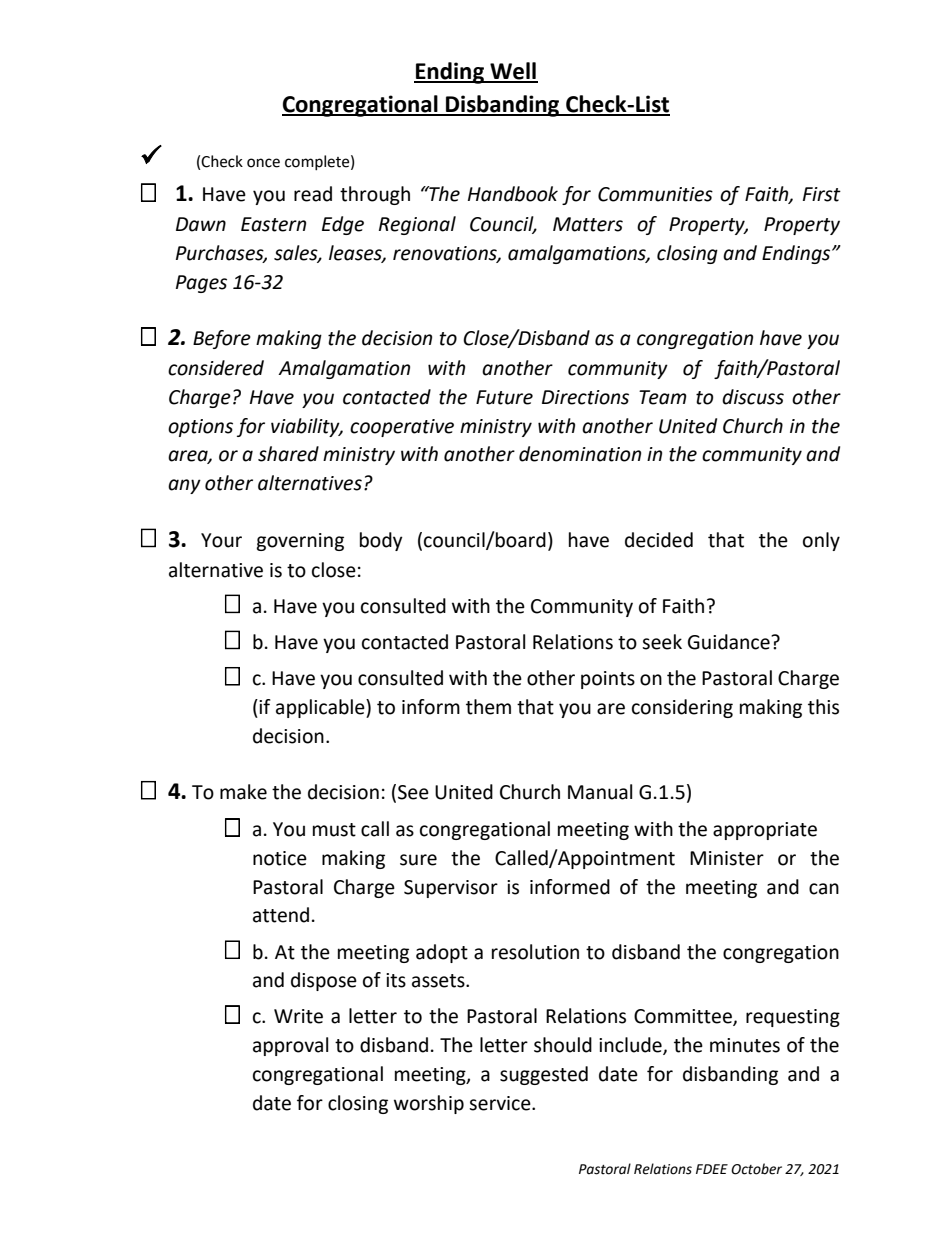 The height and width of the image is (1233, 952). I want to click on them, so click(488, 707).
